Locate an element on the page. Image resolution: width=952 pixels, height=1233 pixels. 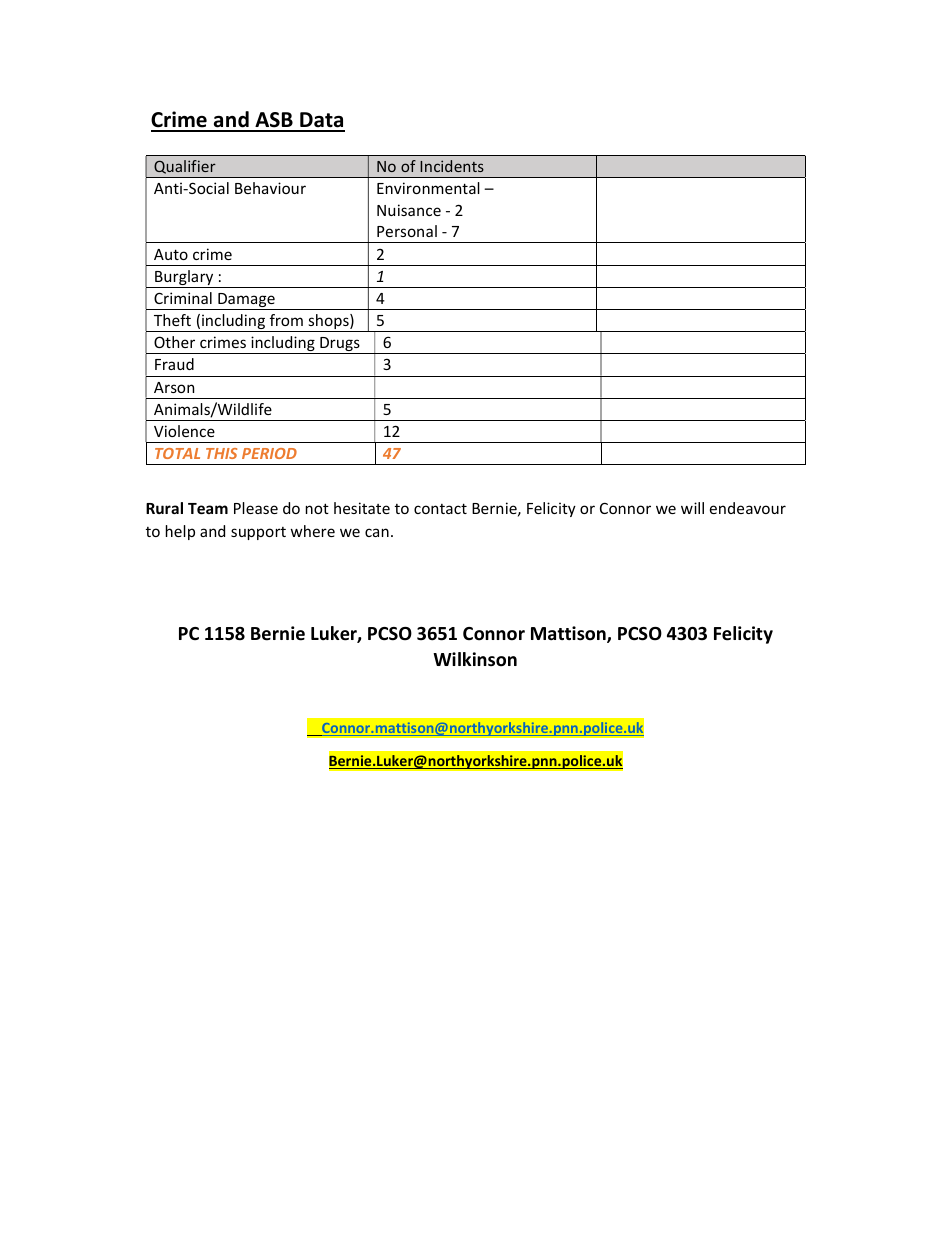
Environmental is located at coordinates (428, 188).
